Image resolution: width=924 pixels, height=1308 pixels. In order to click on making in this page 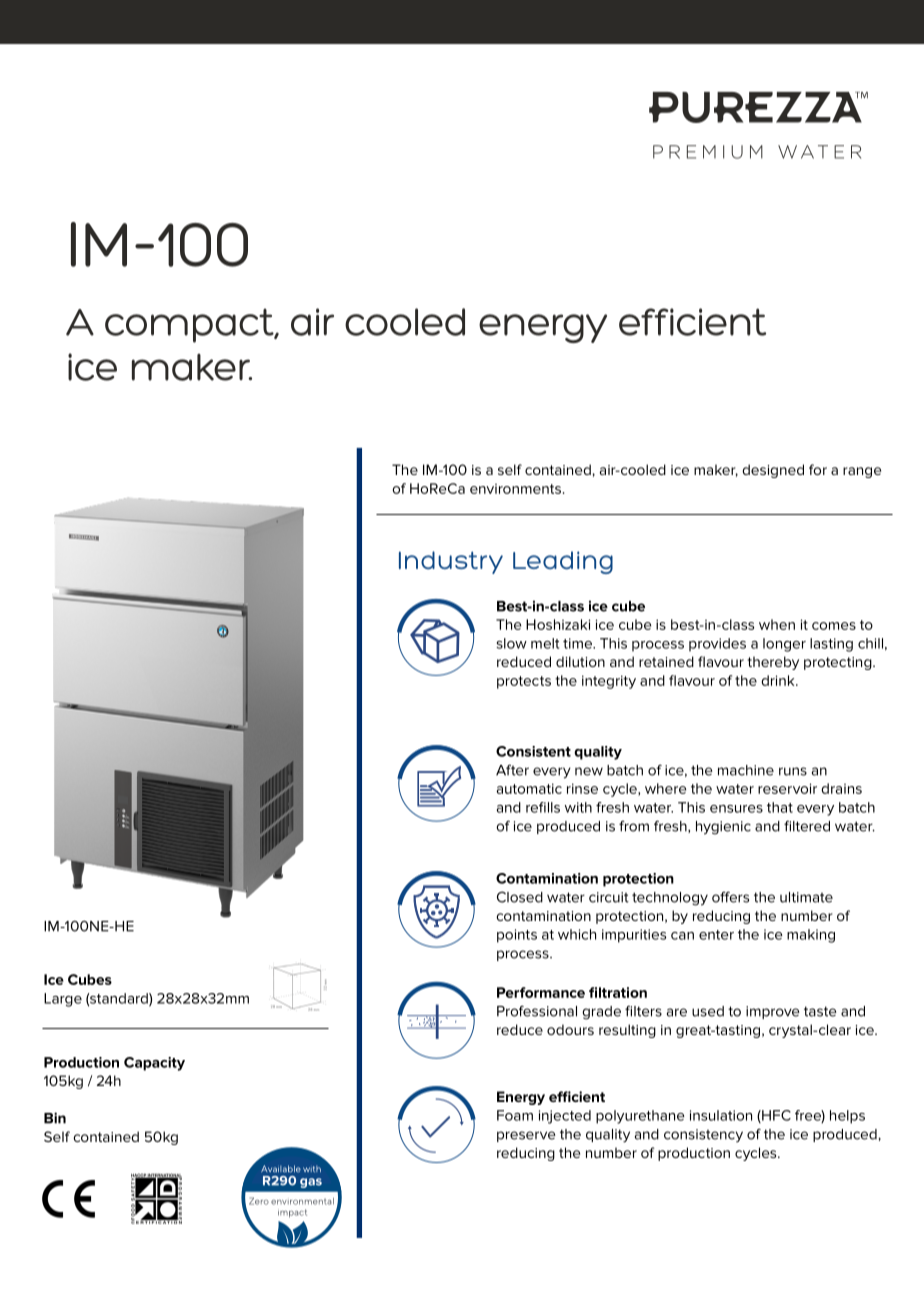, I will do `click(811, 936)`.
